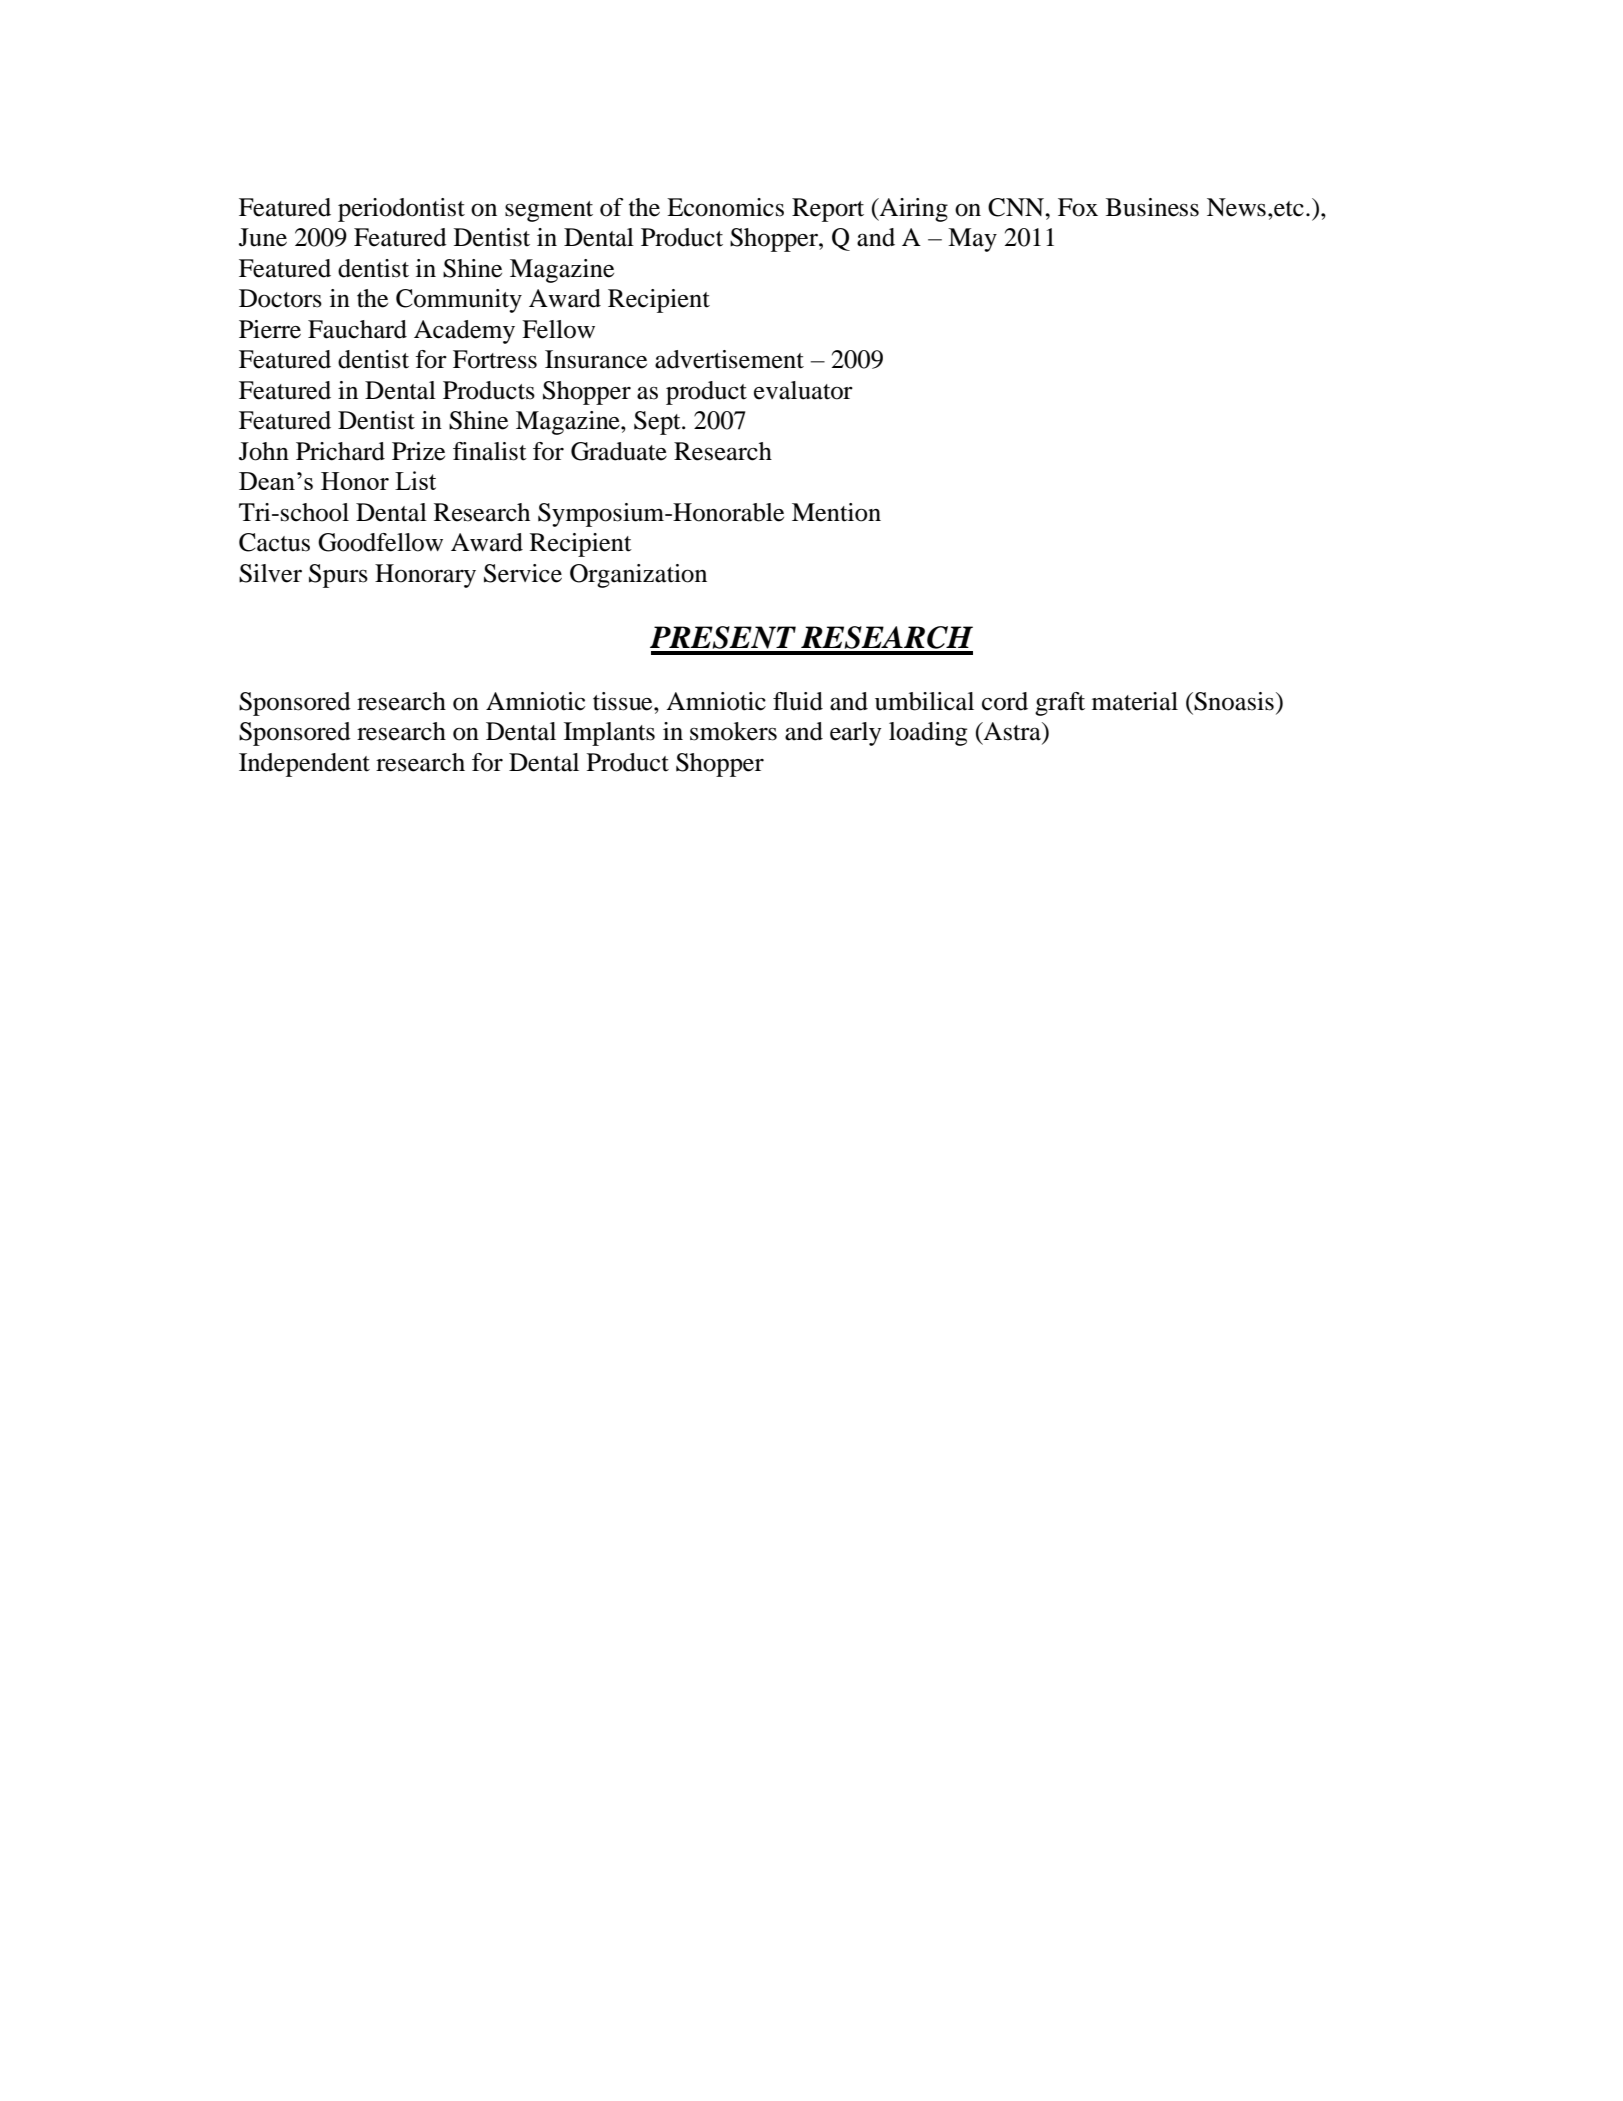  I want to click on Independent, so click(304, 765).
